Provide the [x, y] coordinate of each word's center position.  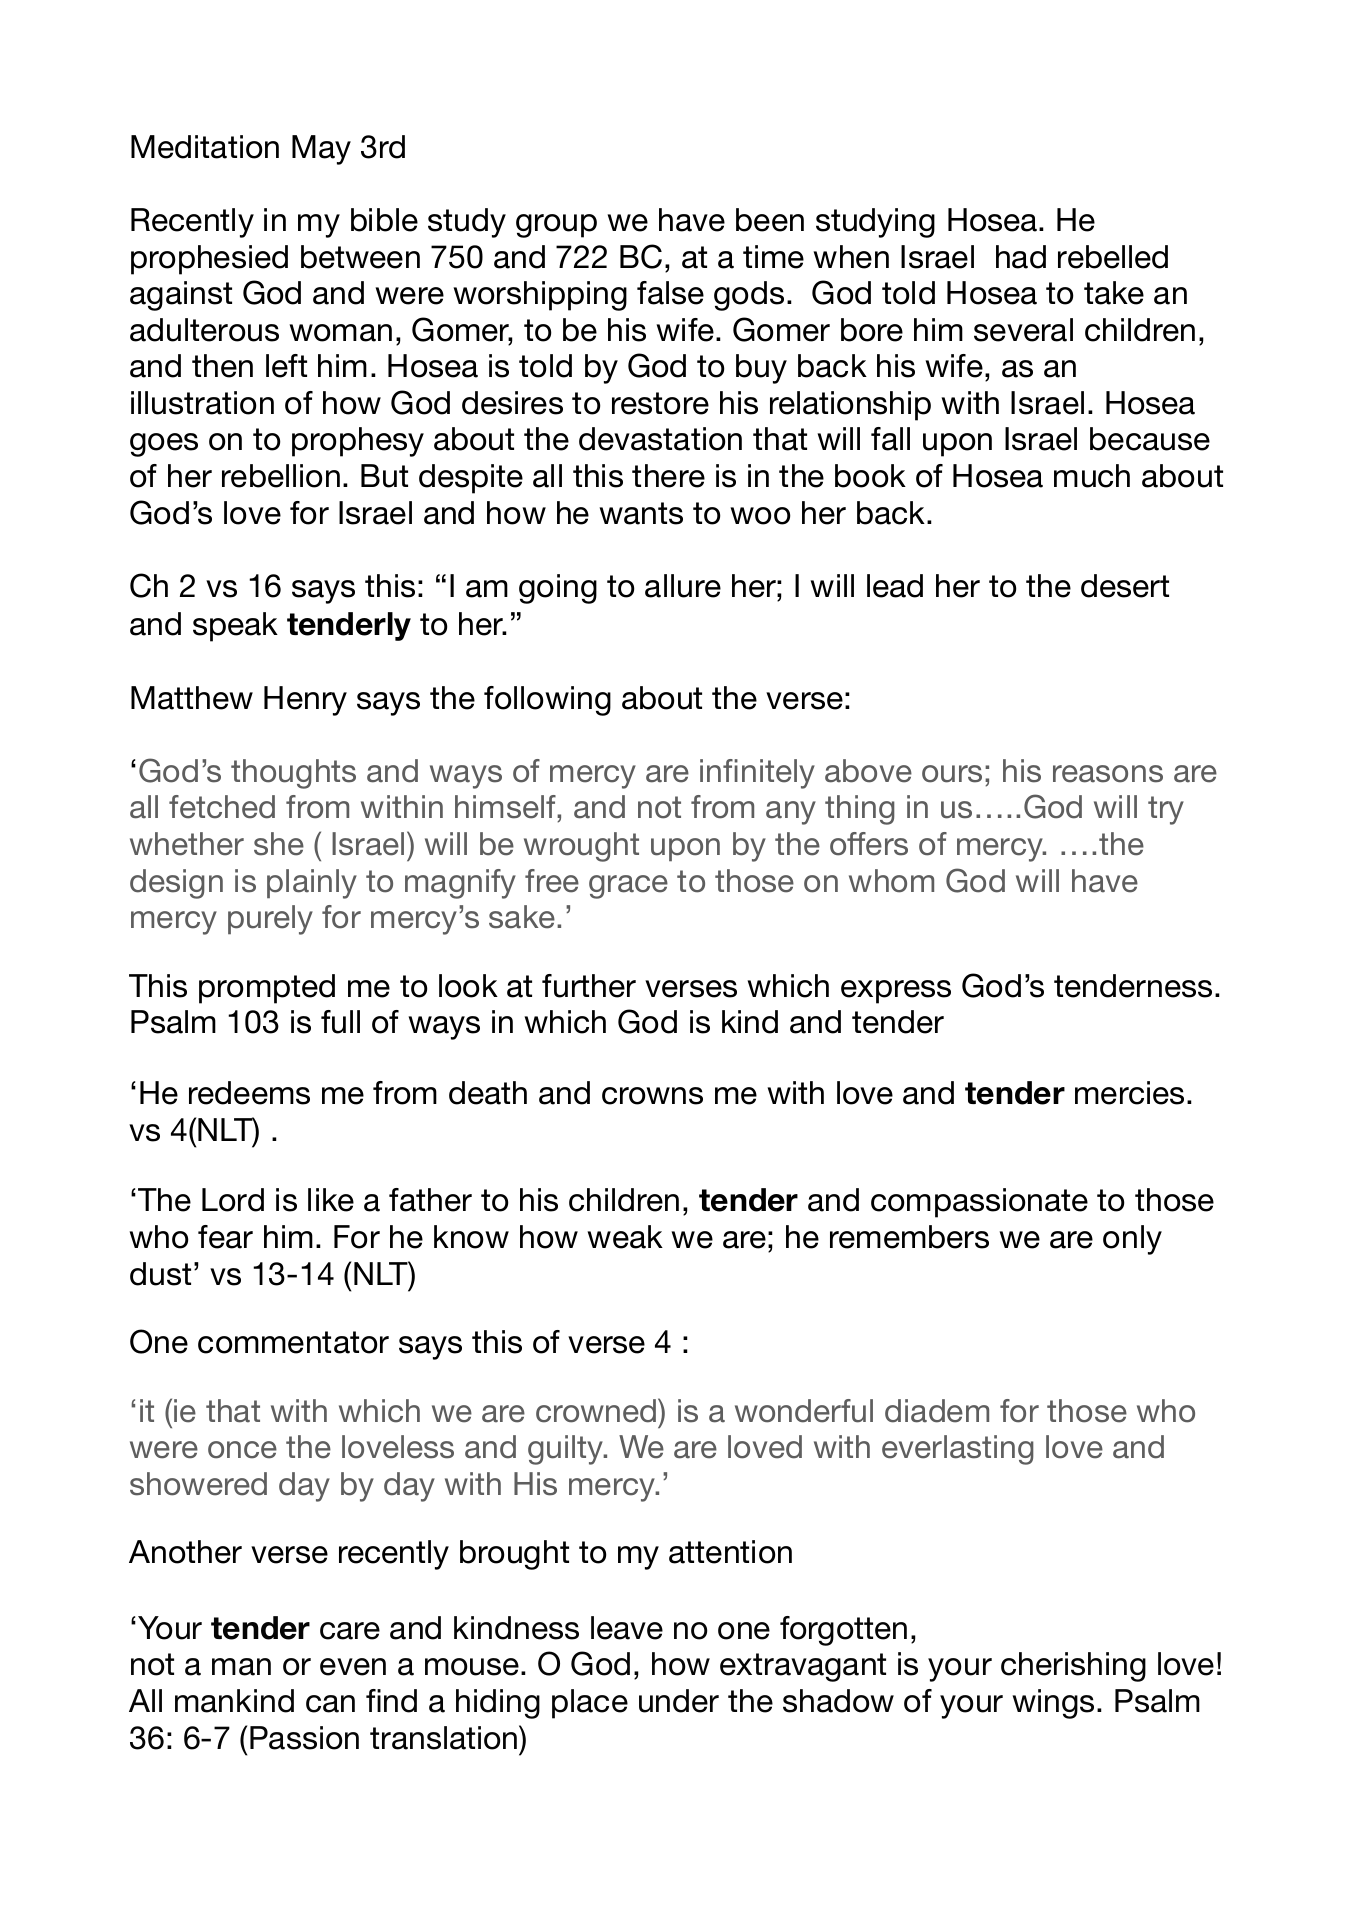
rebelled [1113, 257]
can [330, 1704]
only [1132, 1240]
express [896, 992]
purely [270, 920]
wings [1053, 1704]
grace [628, 887]
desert [1125, 586]
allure [683, 586]
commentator [293, 1342]
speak [235, 627]
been [770, 220]
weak [625, 1237]
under [679, 1701]
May [321, 150]
